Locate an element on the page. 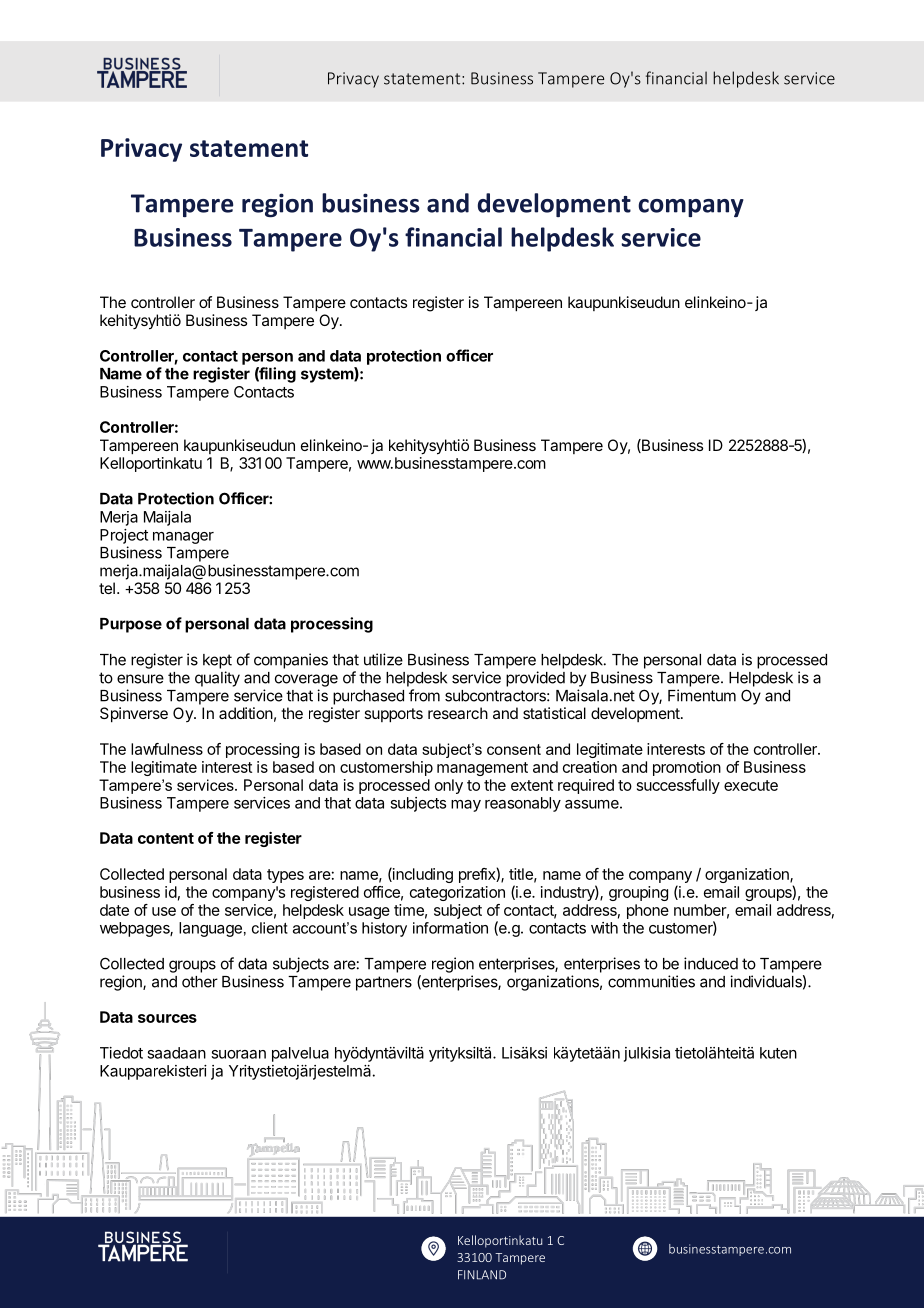  other is located at coordinates (200, 982).
